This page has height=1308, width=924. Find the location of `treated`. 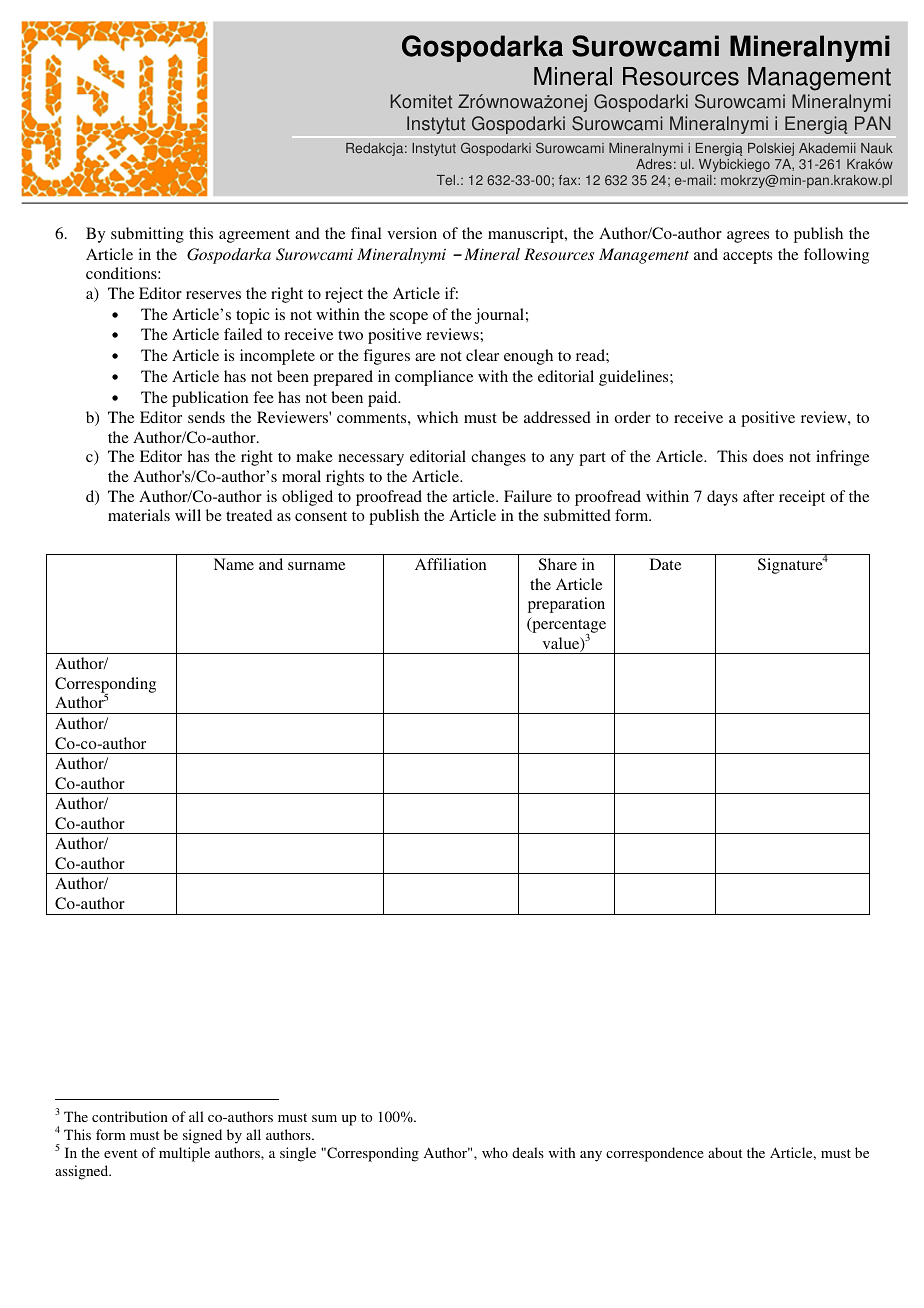

treated is located at coordinates (249, 515).
